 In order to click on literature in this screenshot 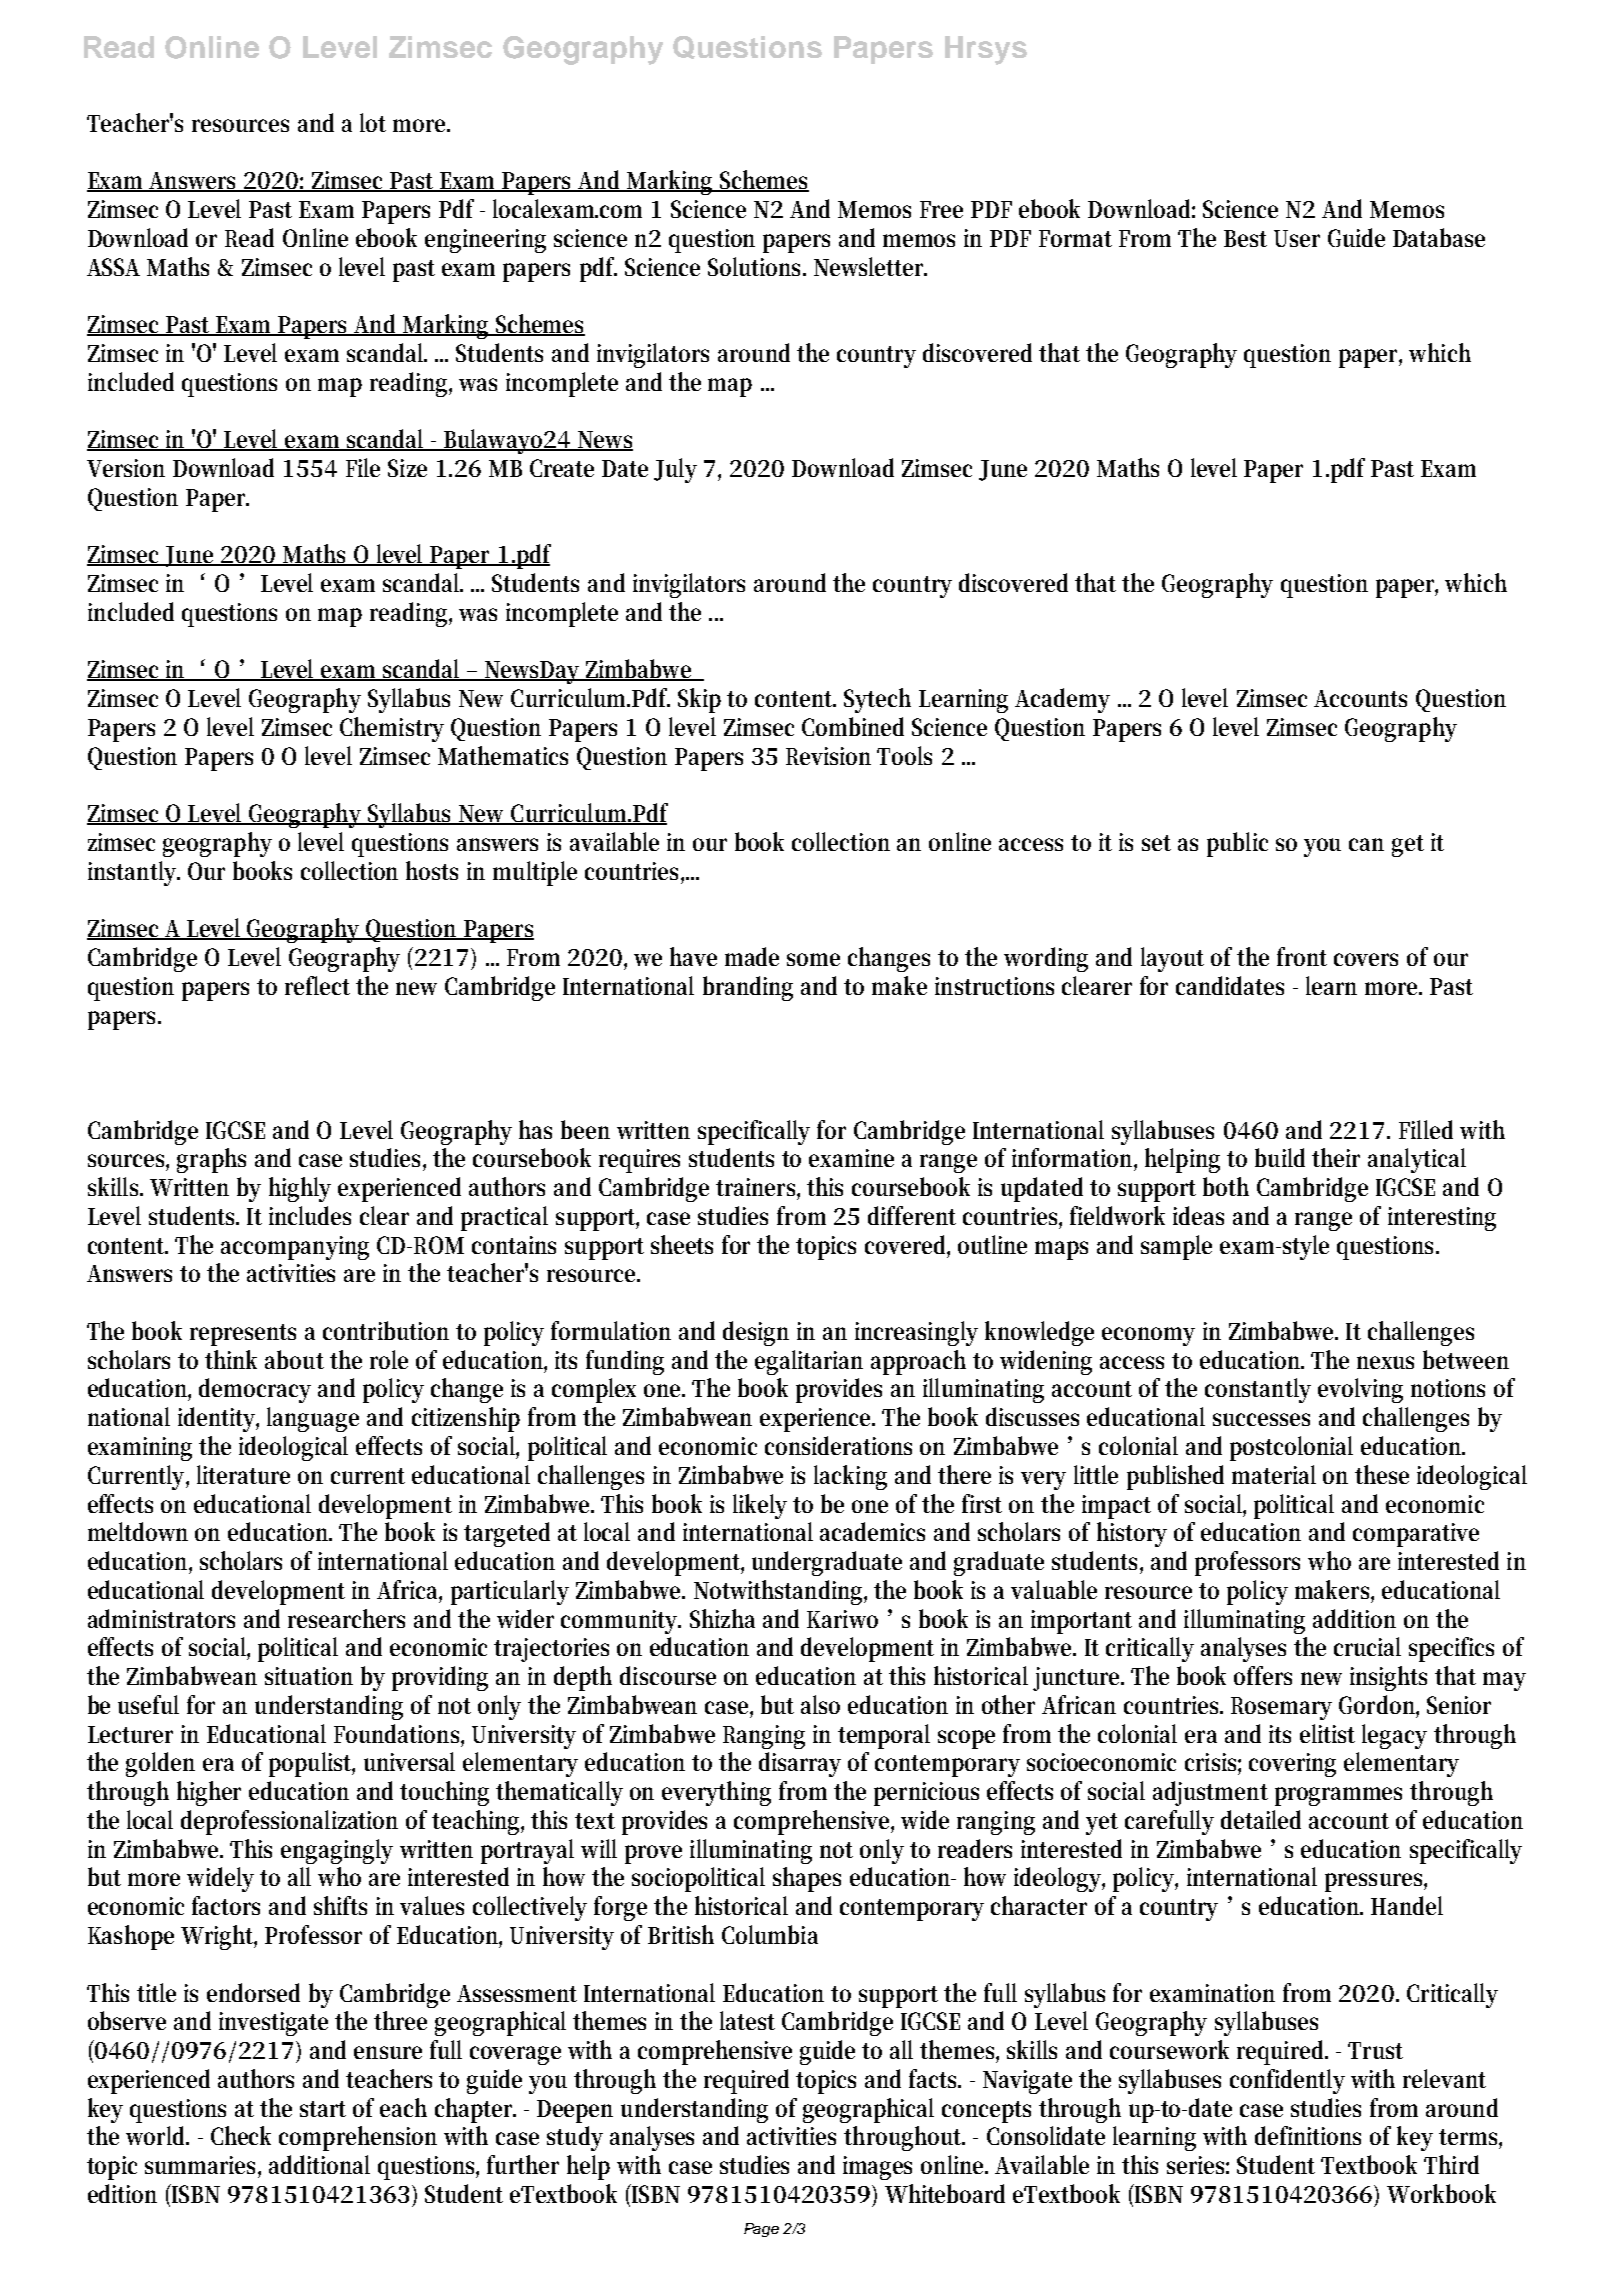, I will do `click(243, 1474)`.
